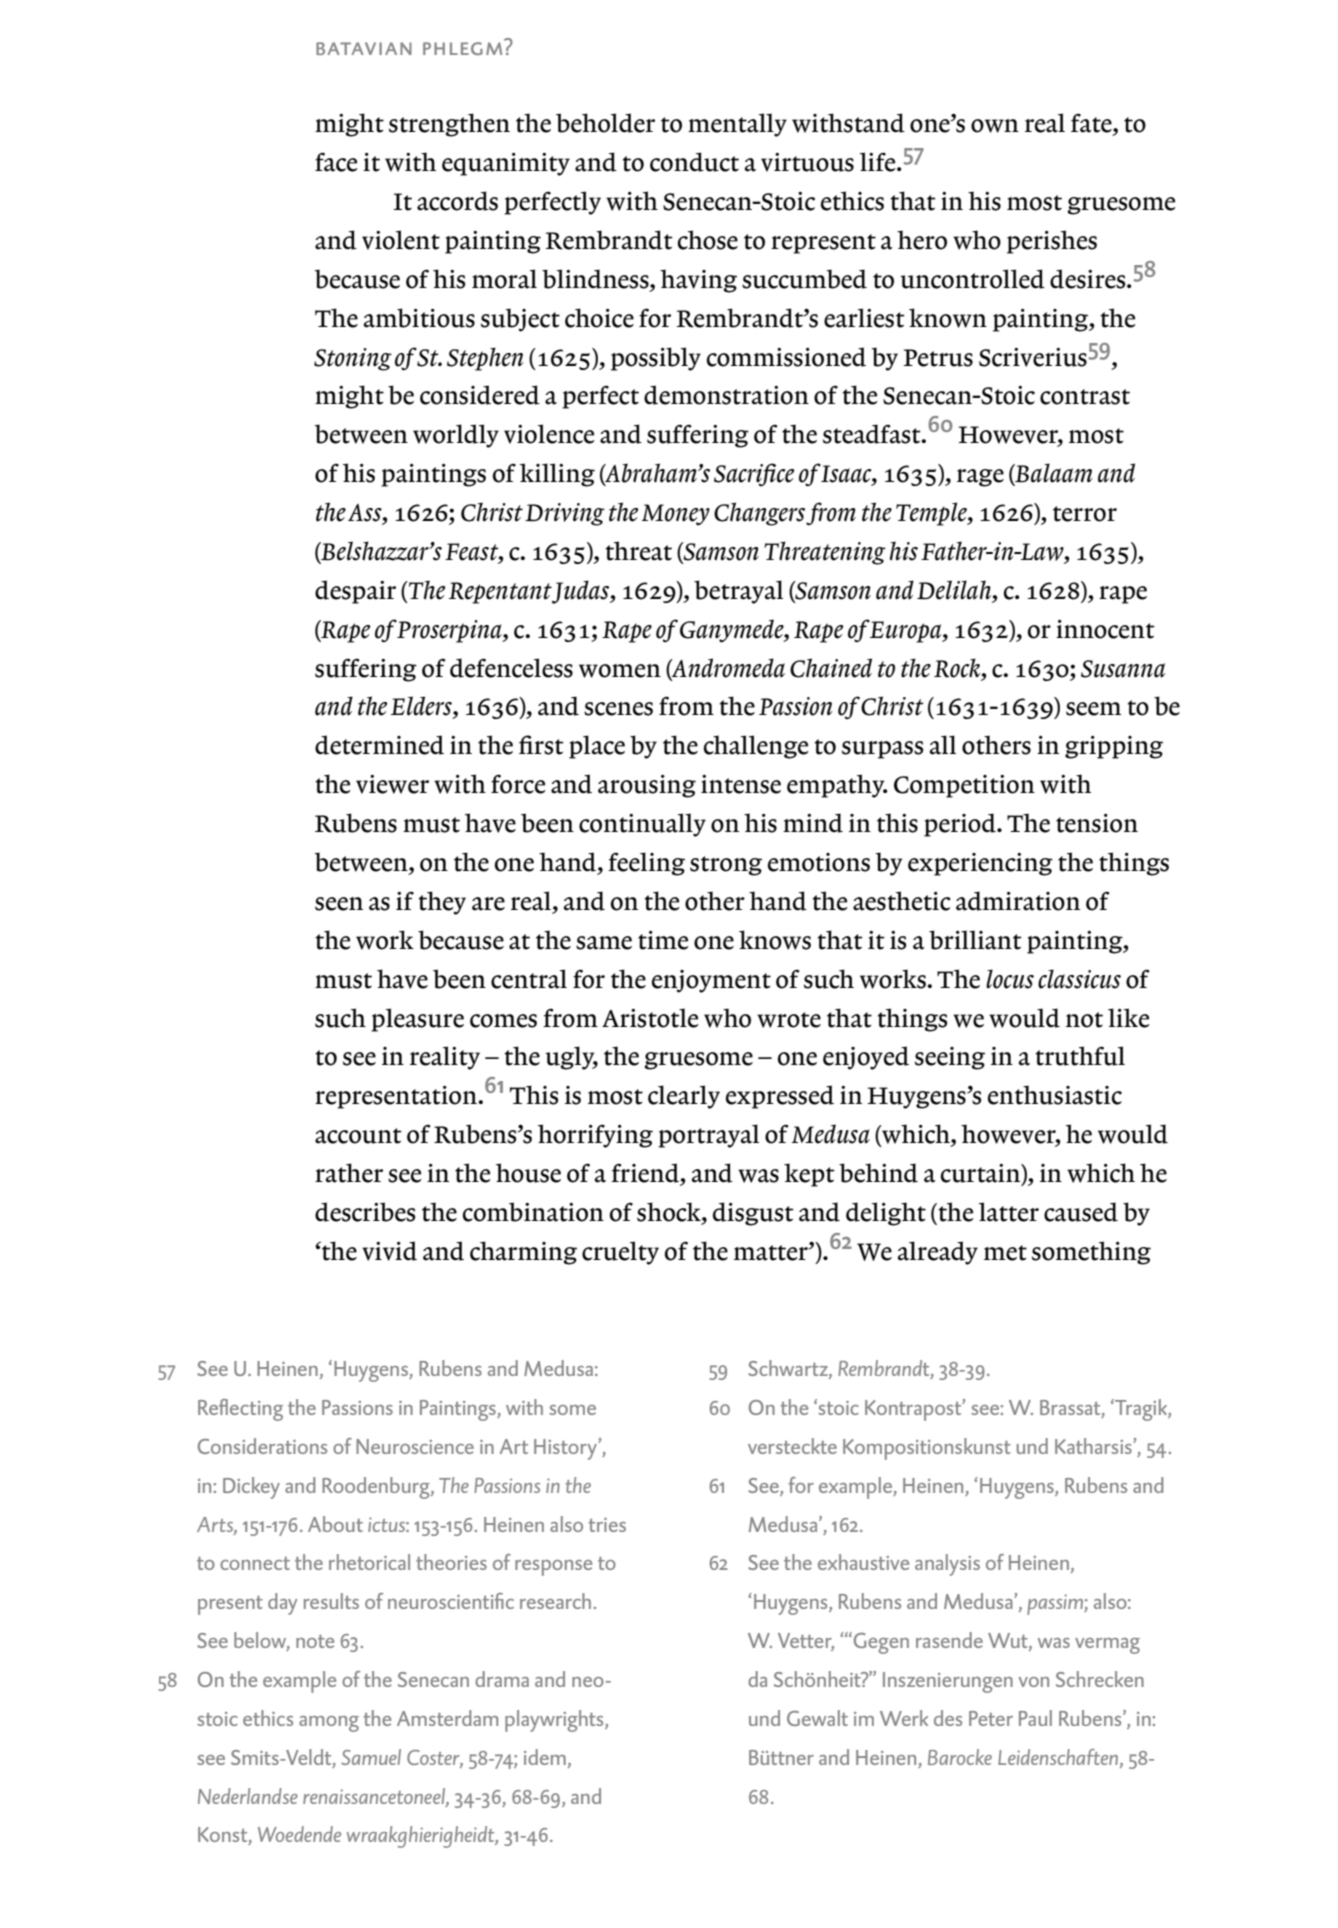  Describe the element at coordinates (339, 904) in the screenshot. I see `seen` at that location.
